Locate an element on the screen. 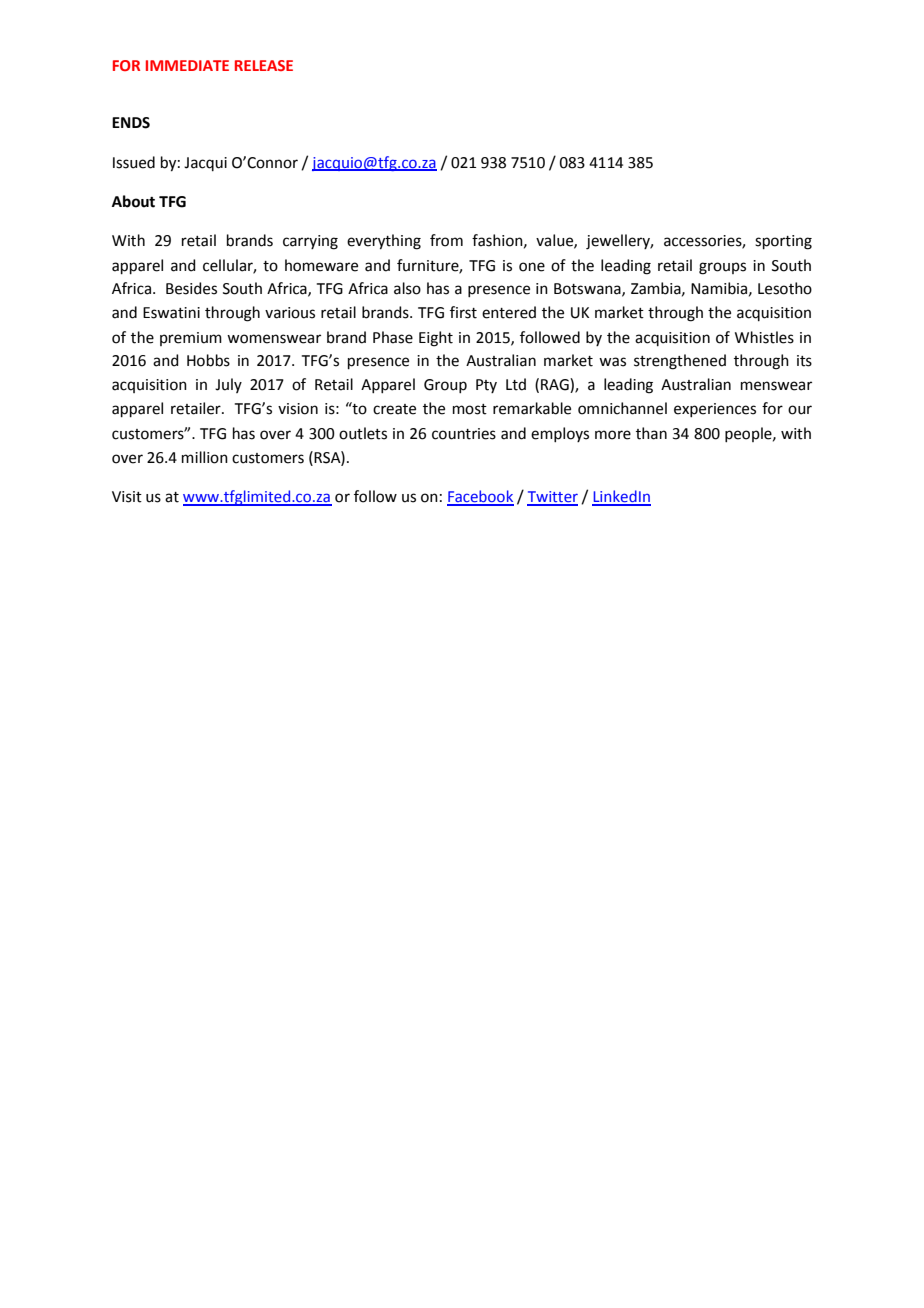 This screenshot has height=1308, width=924. million is located at coordinates (205, 457).
